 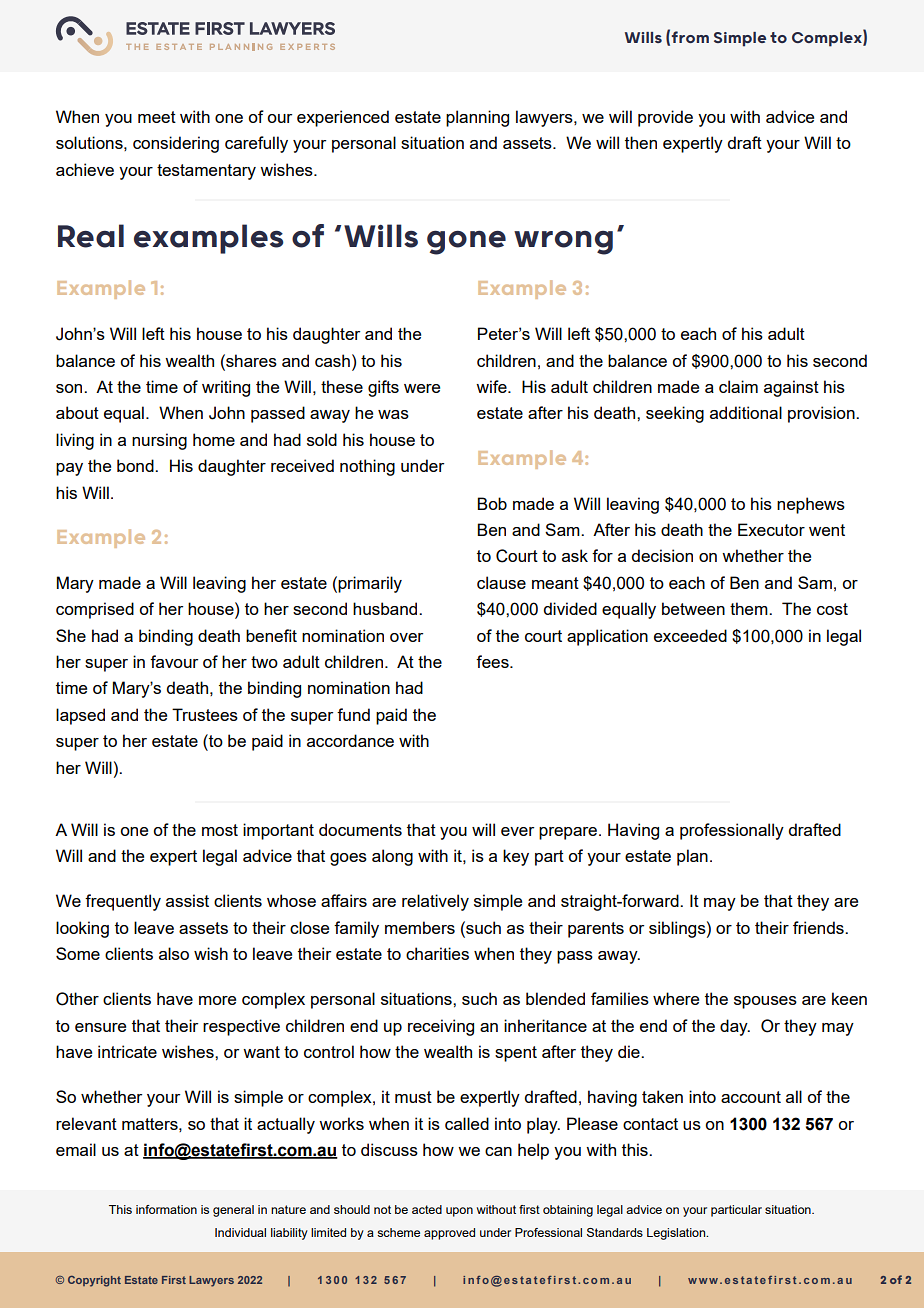 What do you see at coordinates (449, 1234) in the screenshot?
I see `approved` at bounding box center [449, 1234].
